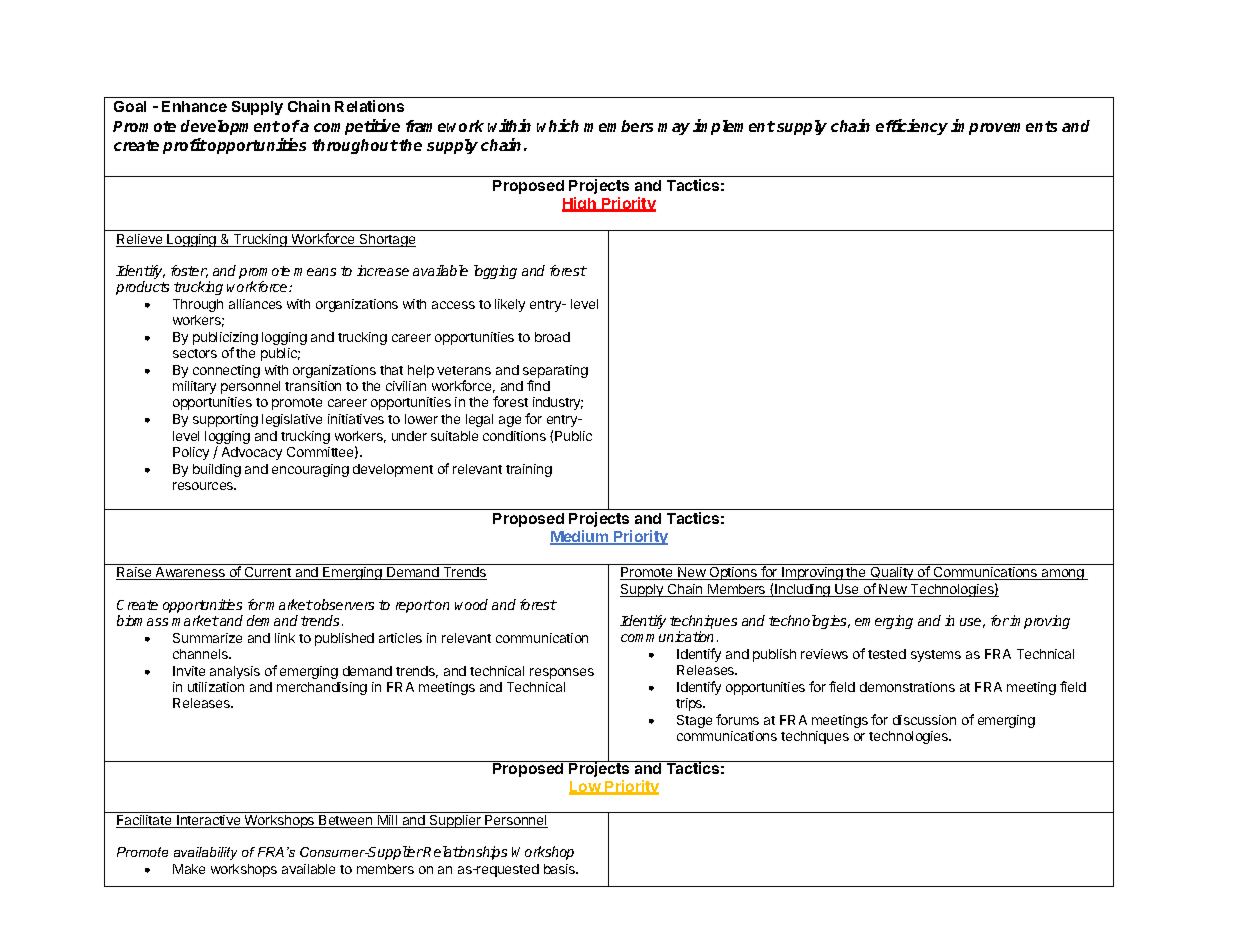 Image resolution: width=1233 pixels, height=952 pixels. Describe the element at coordinates (561, 869) in the page. I see `basis` at that location.
